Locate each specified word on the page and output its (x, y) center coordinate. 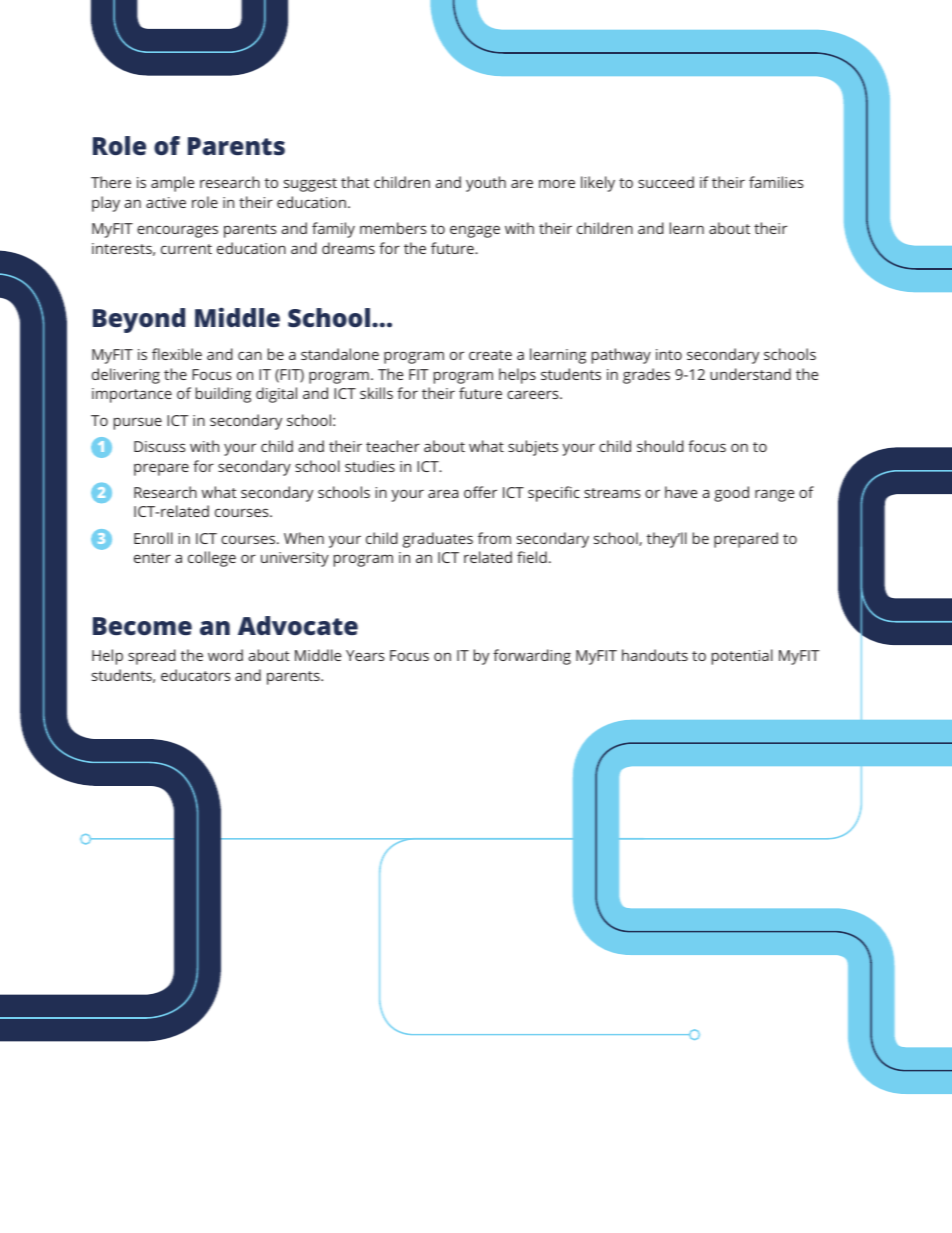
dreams (348, 248)
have (681, 492)
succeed (666, 182)
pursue (138, 423)
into (669, 354)
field (532, 557)
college (212, 559)
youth (486, 184)
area (443, 493)
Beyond (139, 320)
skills (376, 393)
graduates (438, 540)
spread (152, 657)
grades (646, 376)
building (223, 395)
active (166, 202)
